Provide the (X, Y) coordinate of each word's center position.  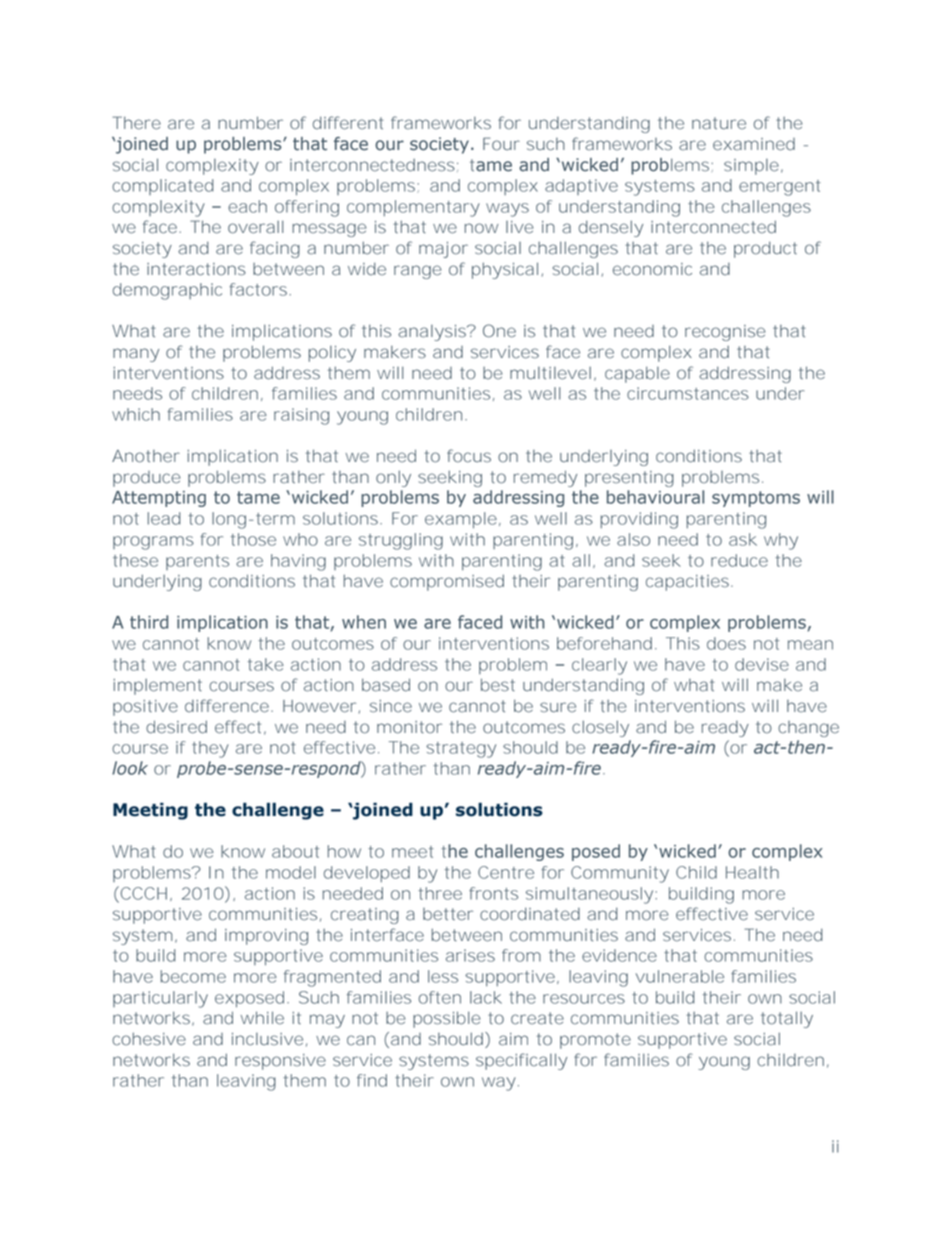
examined (754, 144)
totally (787, 1019)
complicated (162, 187)
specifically (521, 1061)
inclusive (267, 1039)
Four (501, 143)
